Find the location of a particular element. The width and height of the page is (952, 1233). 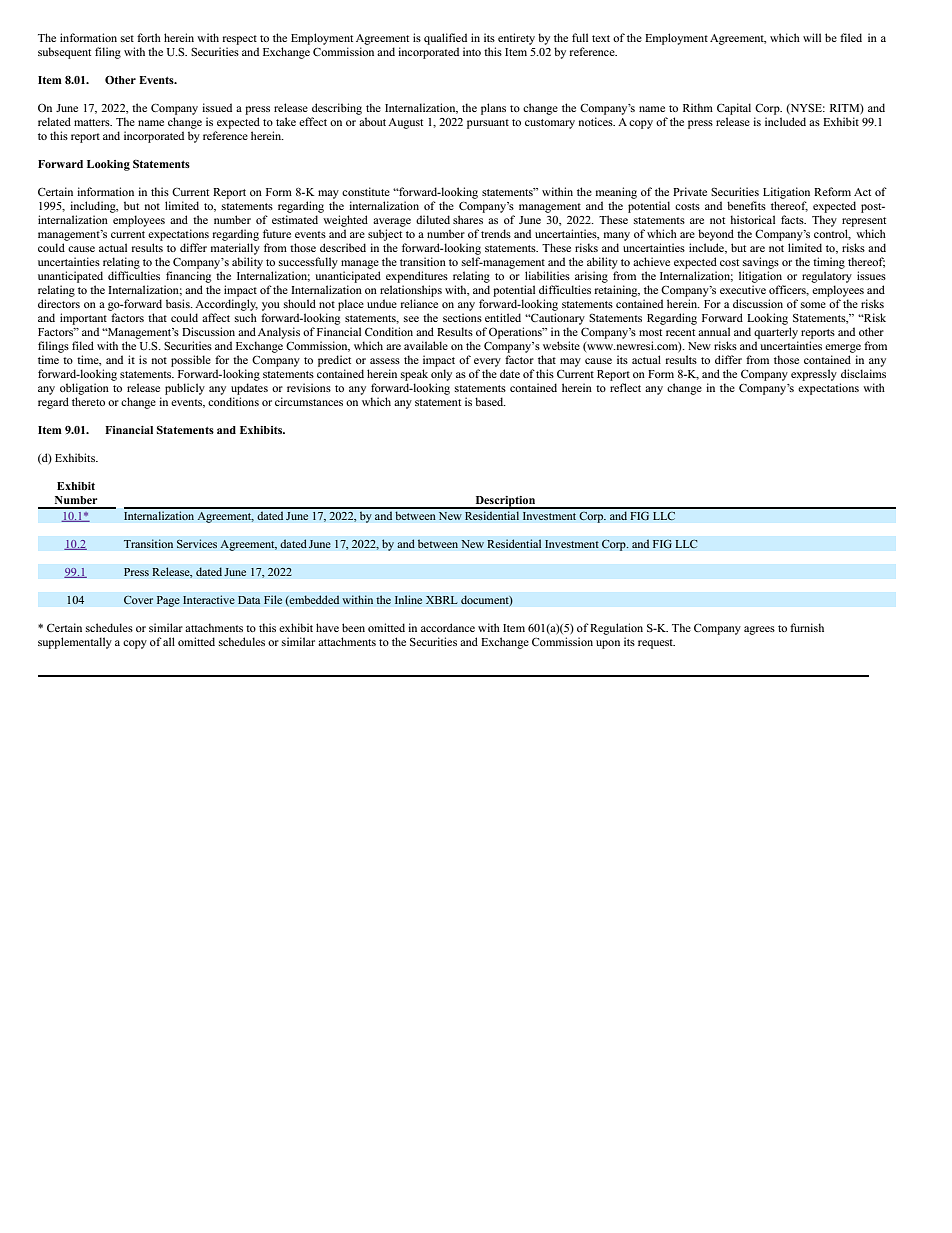

materially is located at coordinates (235, 249).
